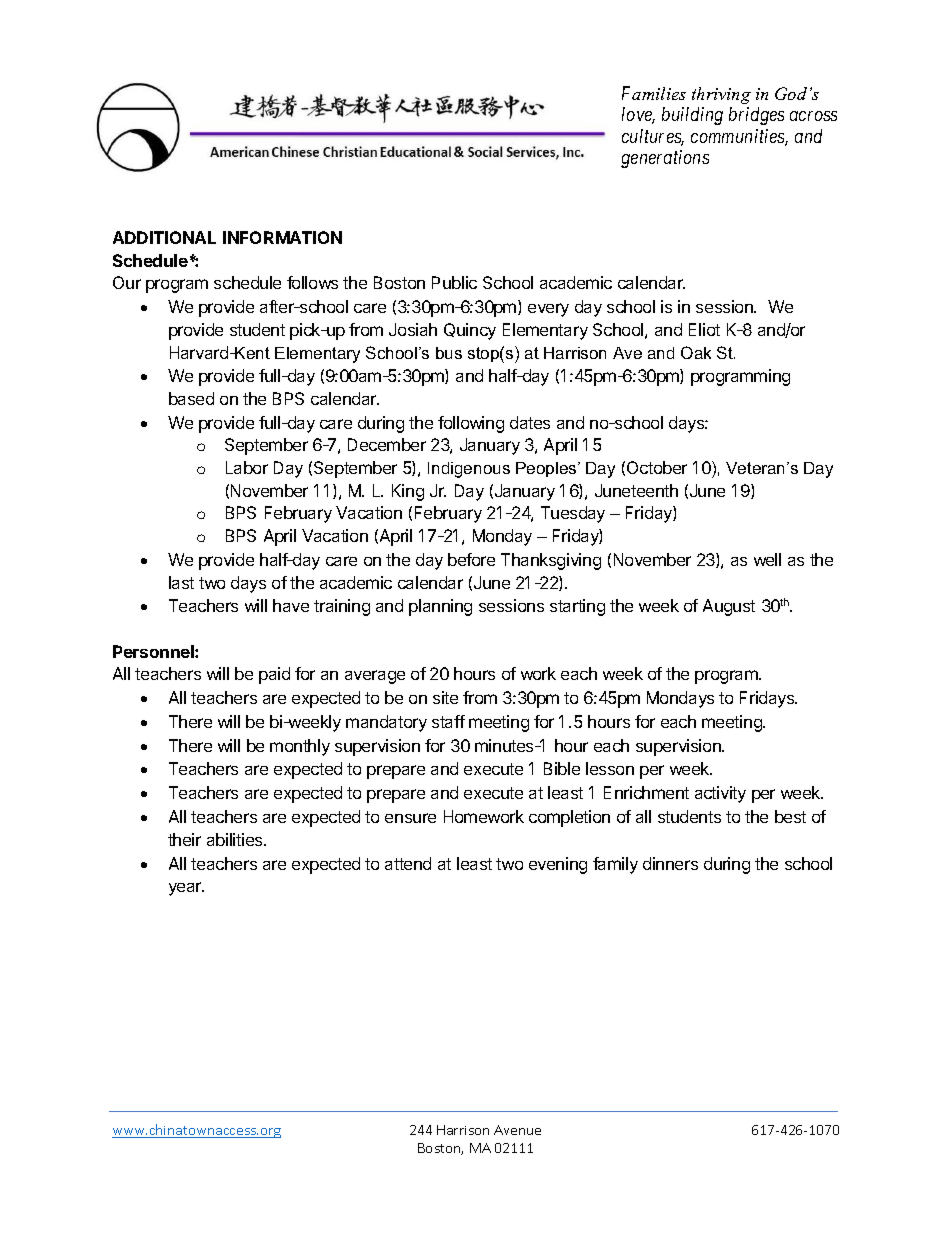 This page has height=1233, width=952. I want to click on Quincy, so click(470, 331).
